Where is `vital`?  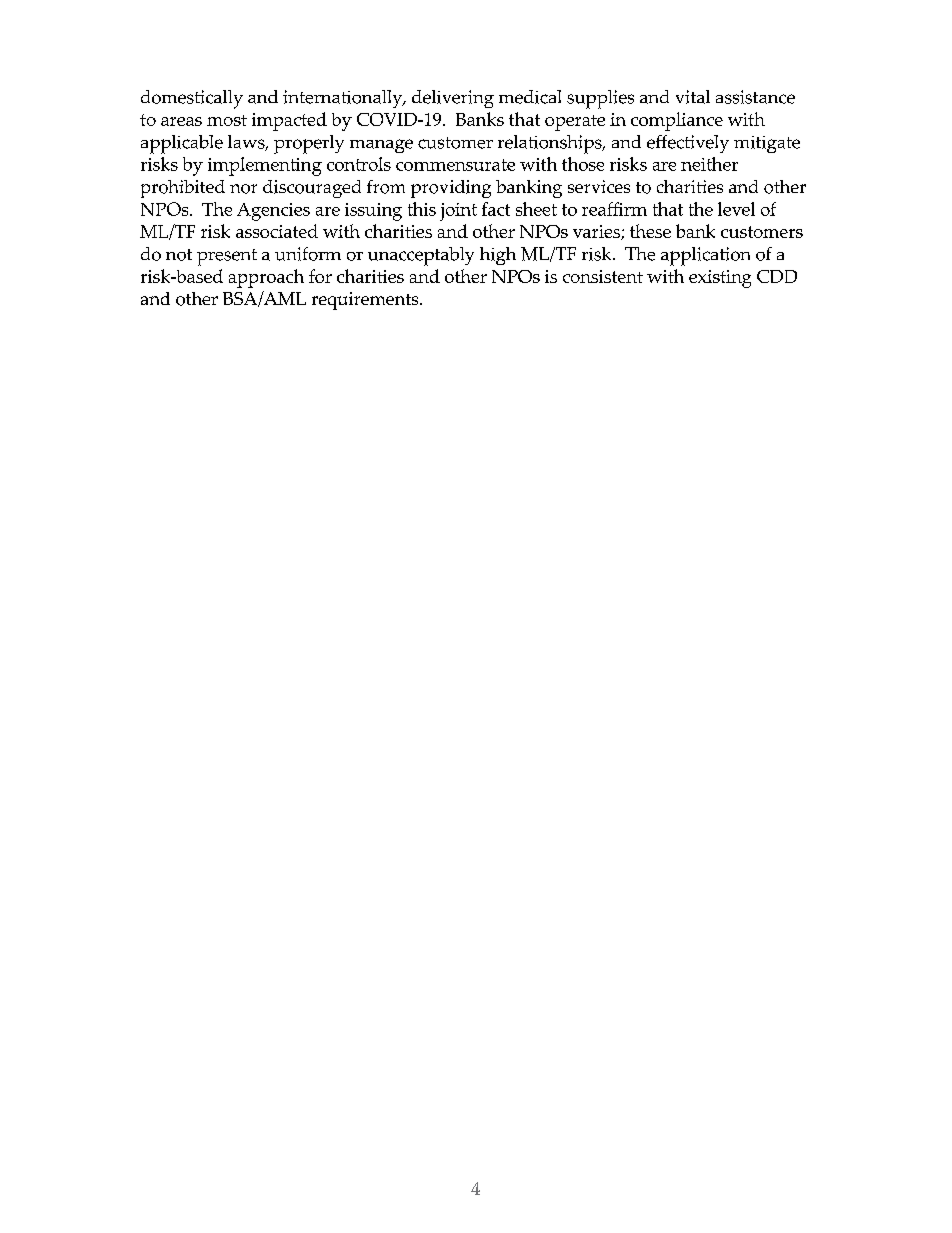
vital is located at coordinates (693, 97).
